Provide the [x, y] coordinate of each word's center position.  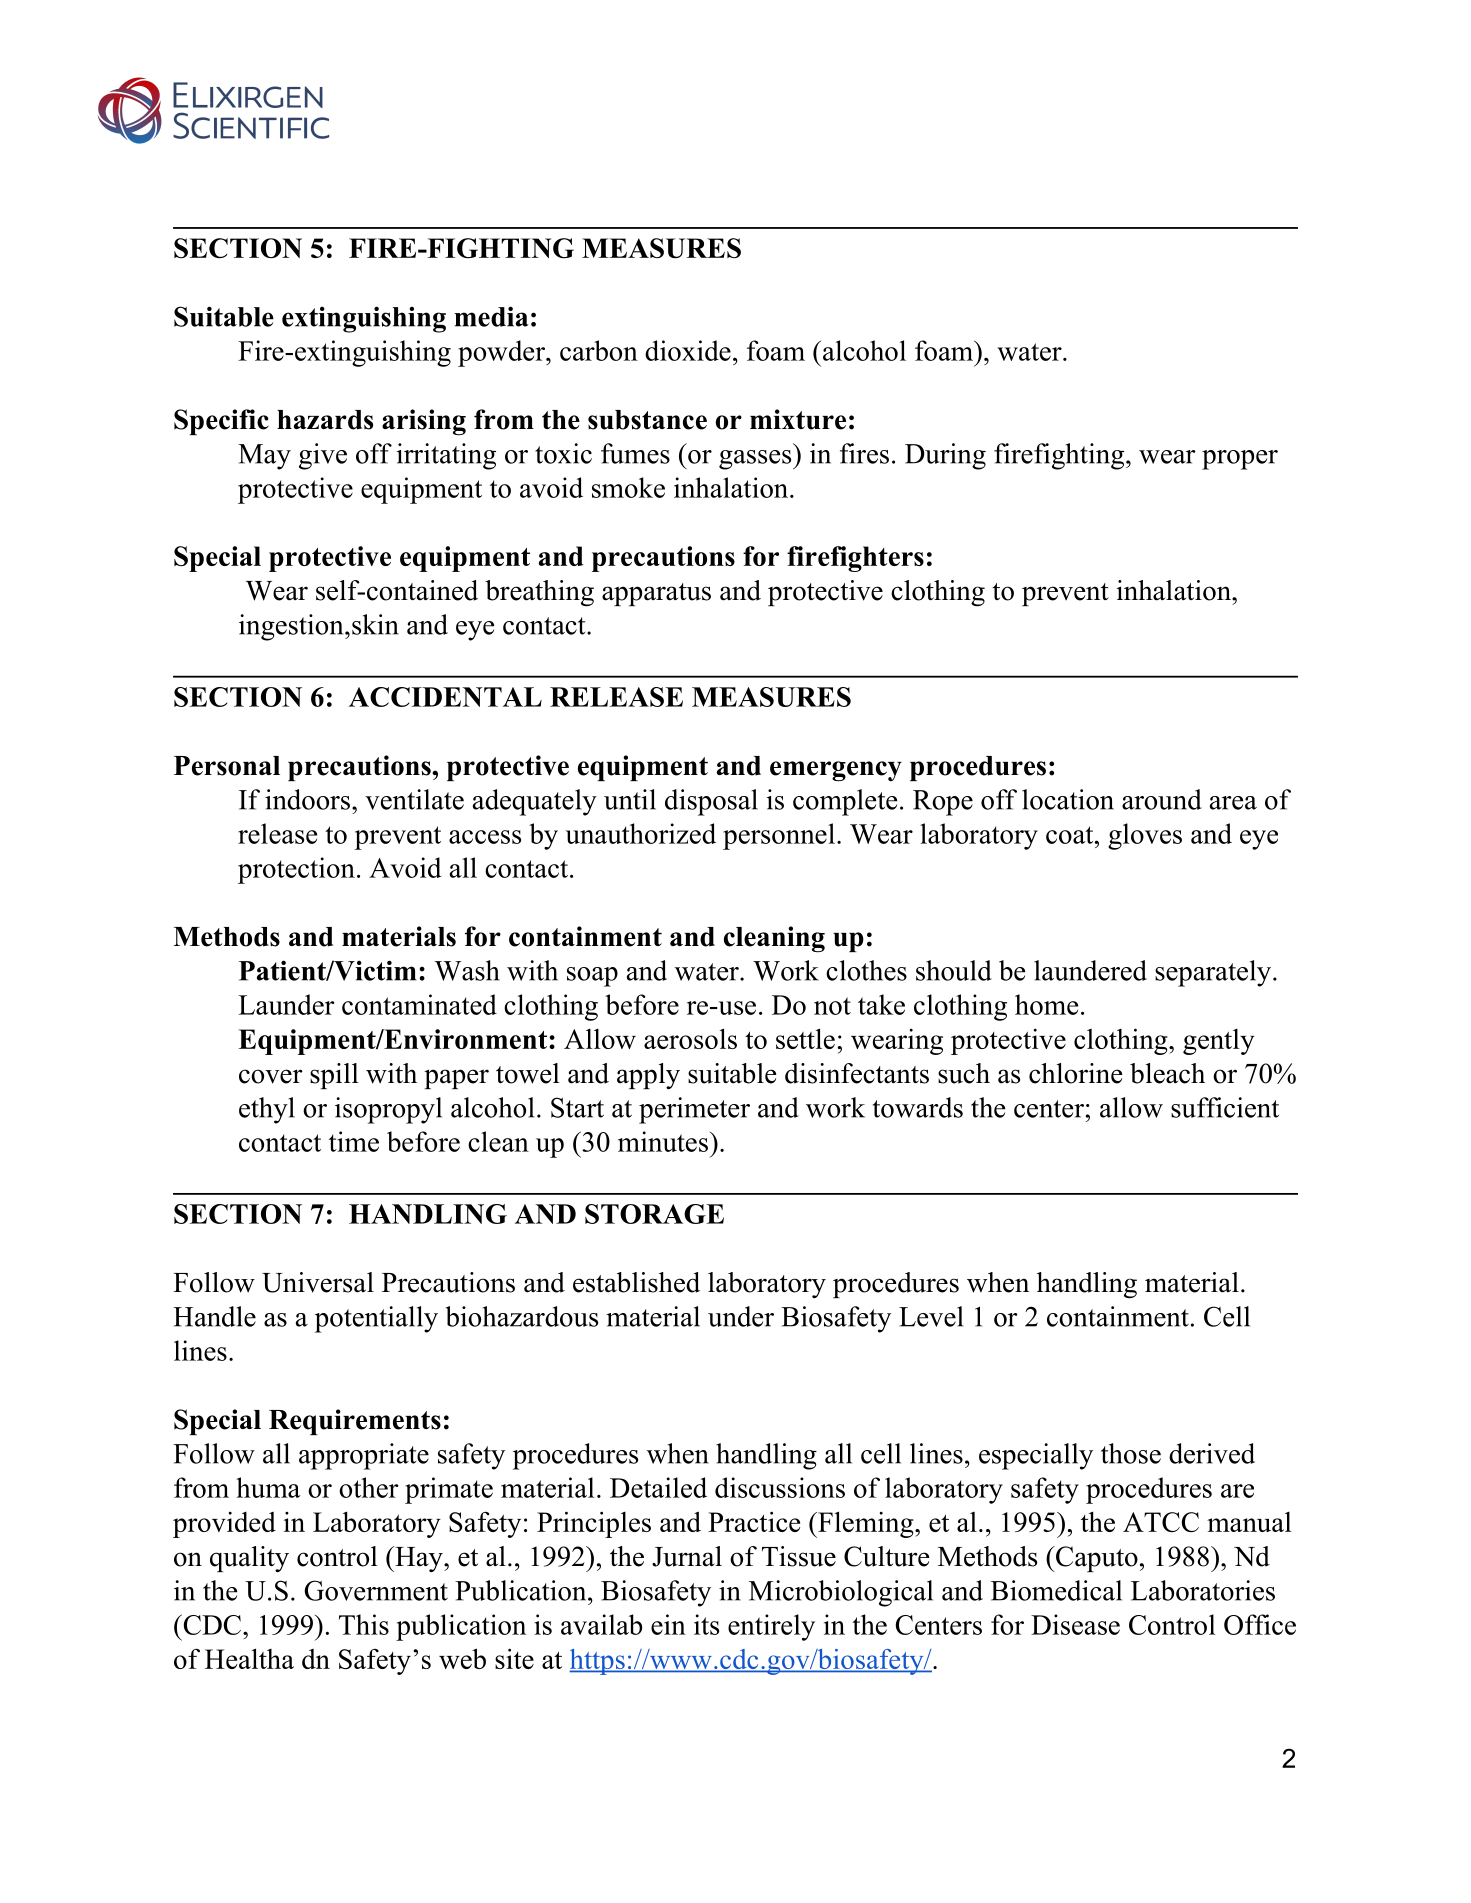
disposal [711, 802]
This [364, 1624]
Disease [1075, 1624]
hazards [325, 420]
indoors [307, 799]
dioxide [688, 350]
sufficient [1225, 1107]
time [354, 1141]
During [945, 456]
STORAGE [654, 1214]
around [1162, 799]
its [706, 1624]
